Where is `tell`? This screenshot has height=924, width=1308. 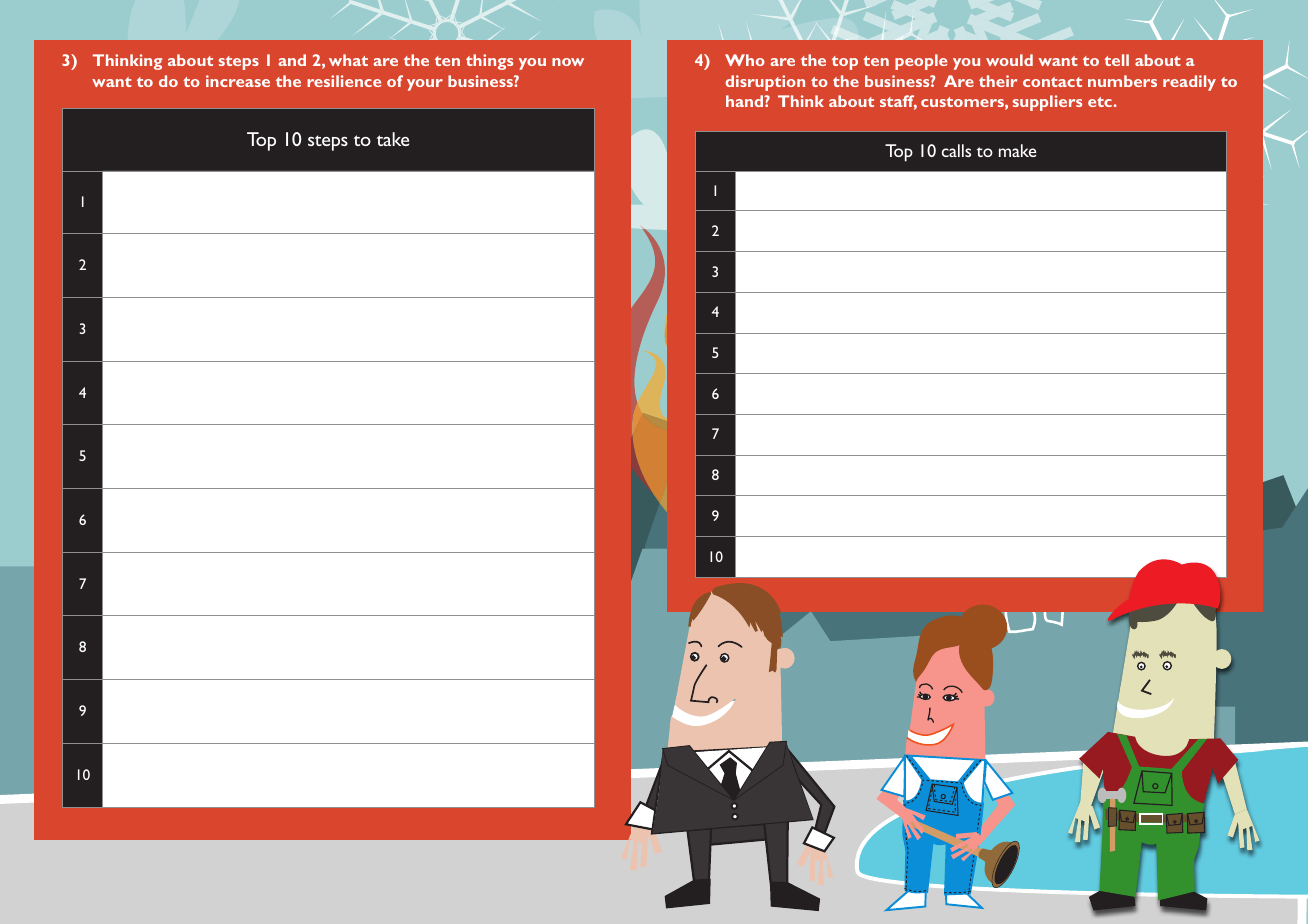 tell is located at coordinates (1116, 60).
